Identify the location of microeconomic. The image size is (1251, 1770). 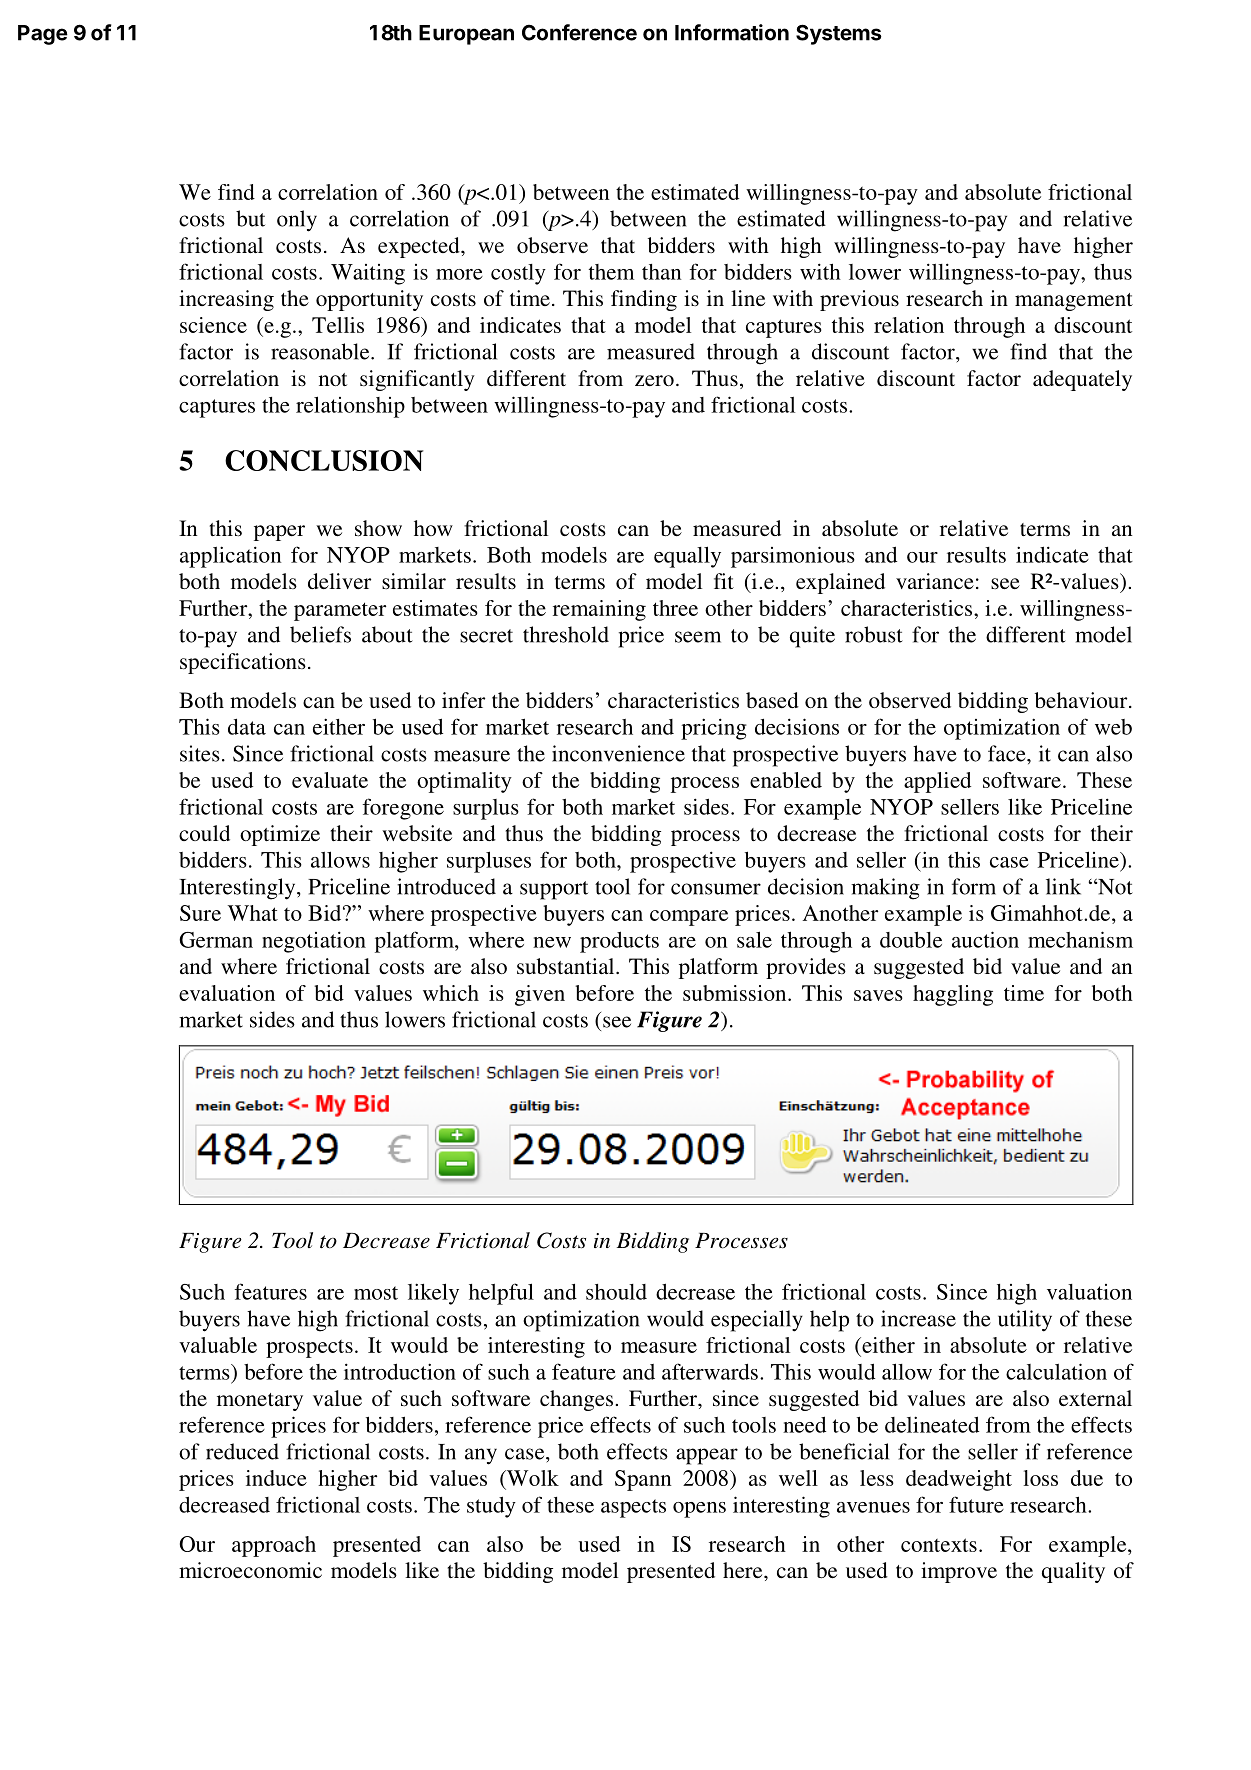
(250, 1570).
